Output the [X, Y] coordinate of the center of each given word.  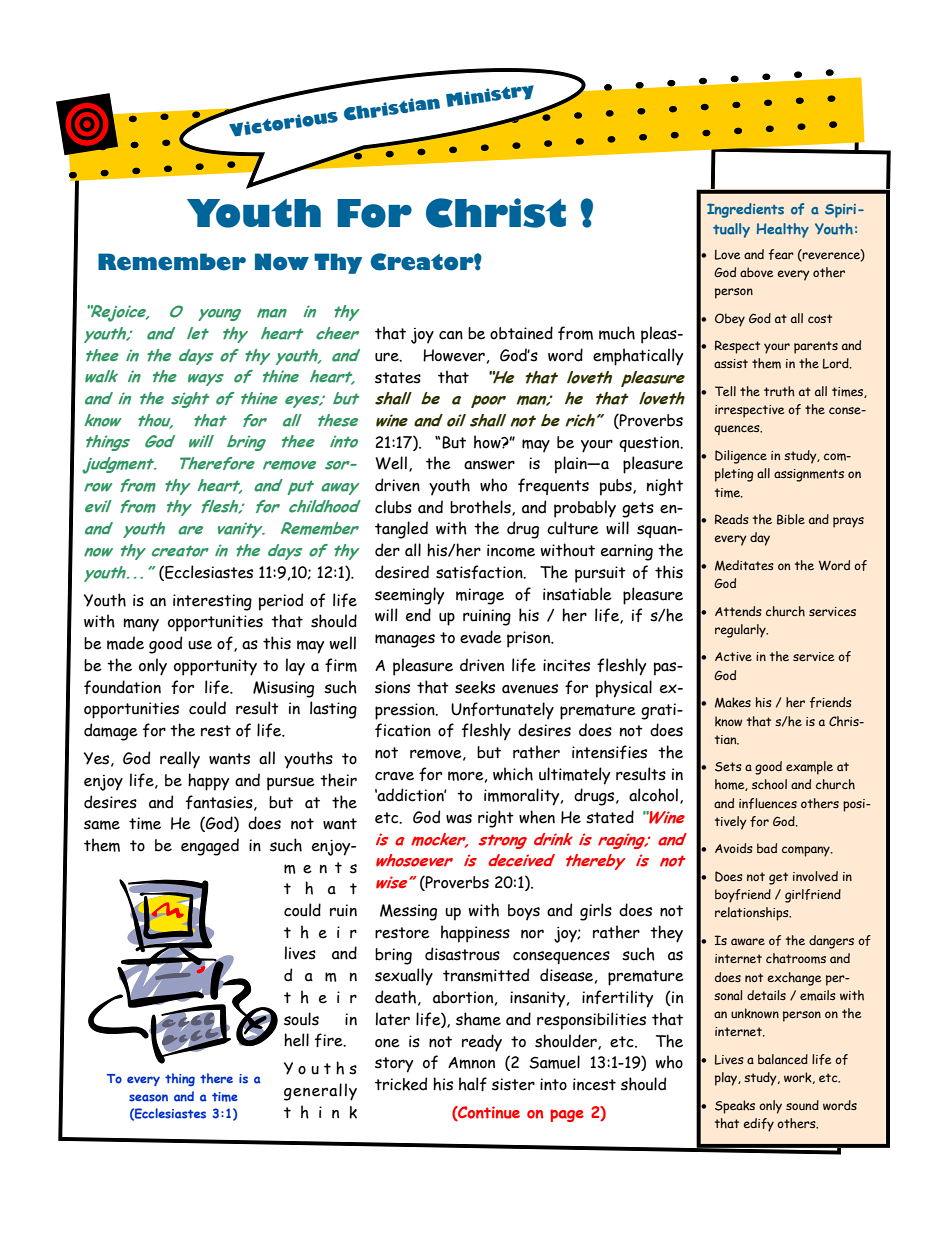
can [451, 335]
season [148, 1098]
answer [489, 465]
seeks [475, 687]
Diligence [741, 457]
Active [733, 656]
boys [524, 912]
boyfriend [743, 896]
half [473, 1084]
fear [781, 254]
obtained [521, 333]
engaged [210, 847]
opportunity [215, 667]
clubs [393, 507]
